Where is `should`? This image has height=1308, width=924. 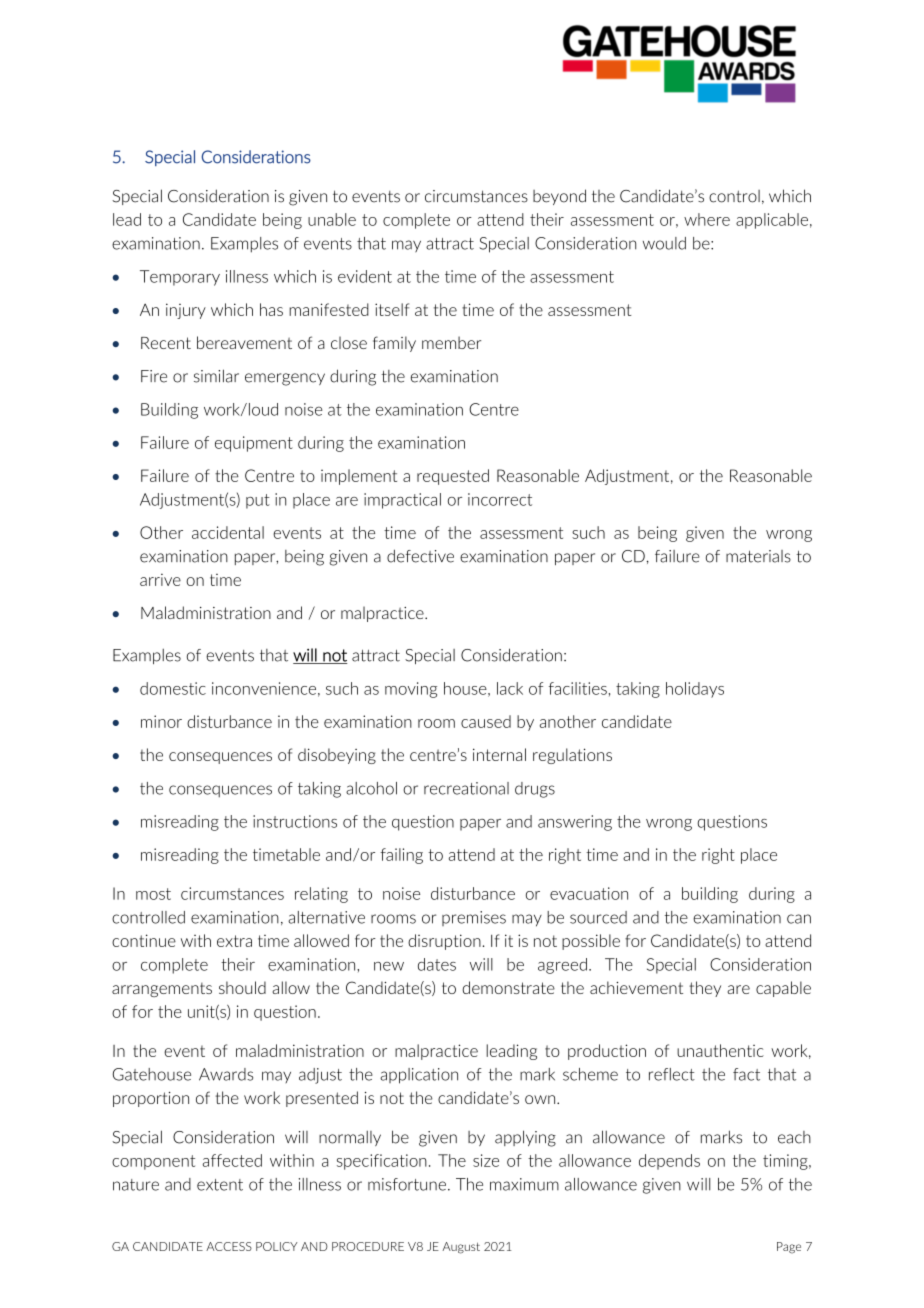 should is located at coordinates (242, 987).
